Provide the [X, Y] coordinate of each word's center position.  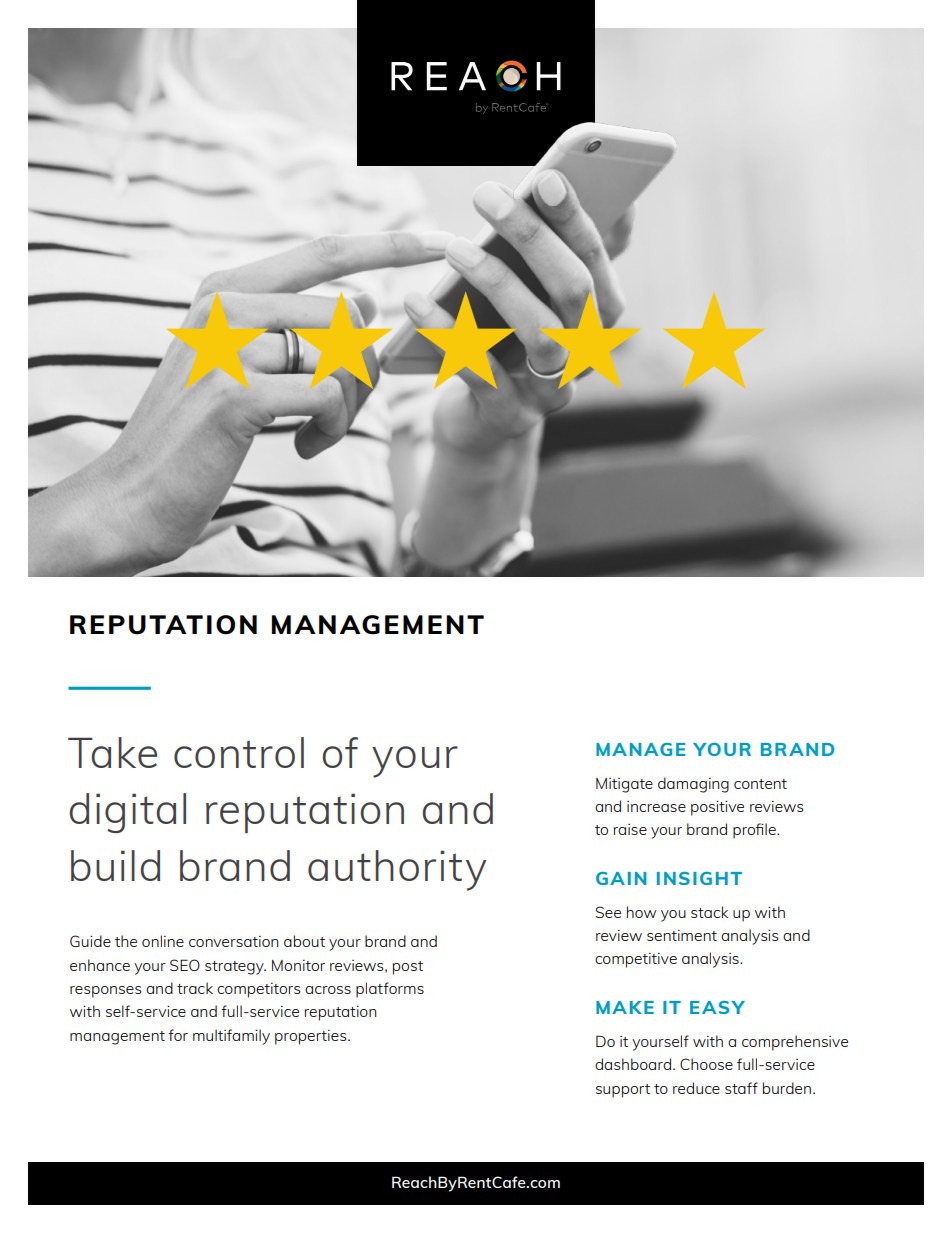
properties [312, 1037]
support [623, 1091]
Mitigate [624, 785]
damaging [693, 785]
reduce [696, 1088]
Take [112, 752]
